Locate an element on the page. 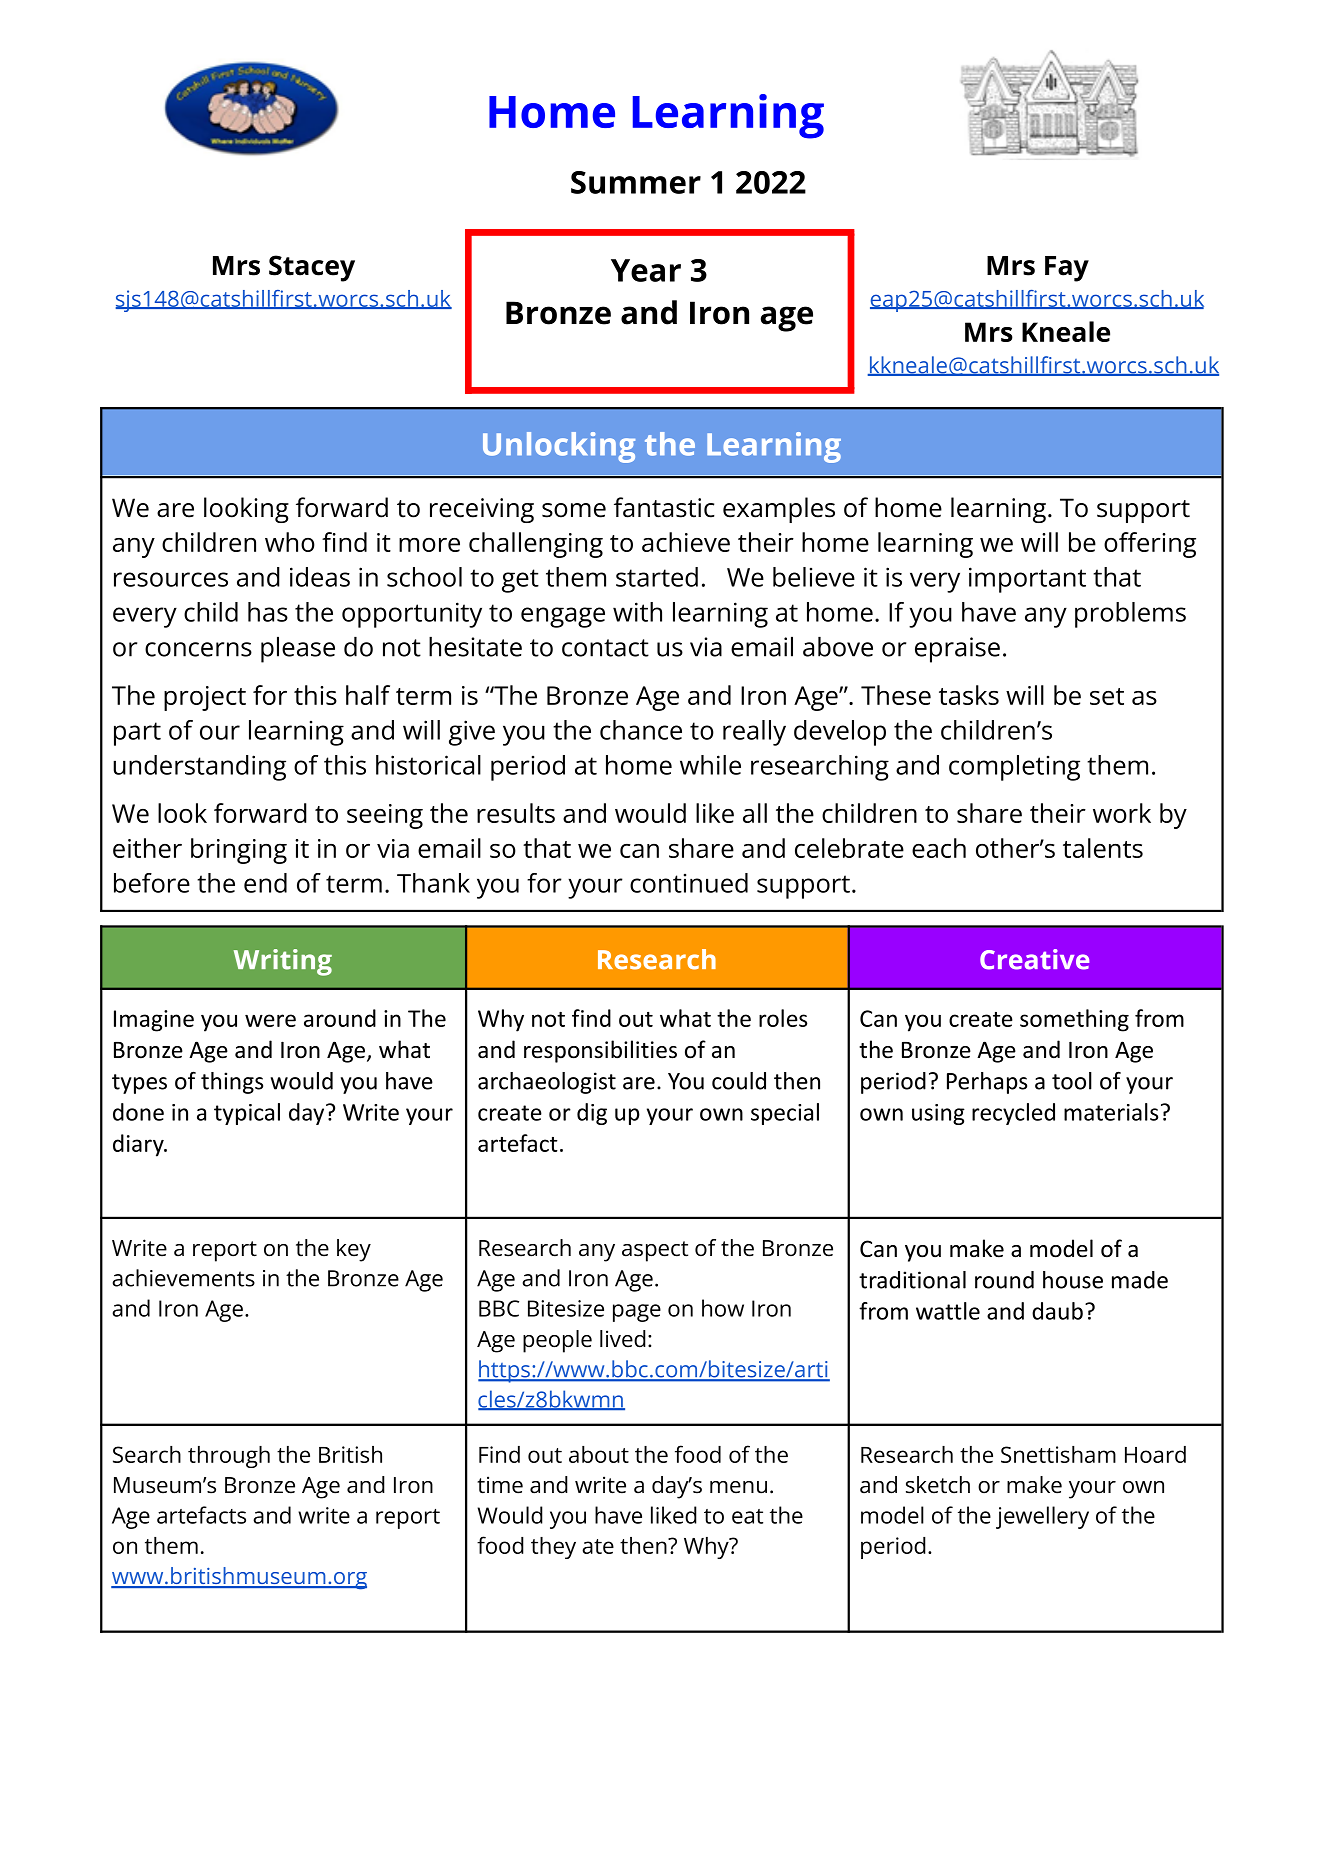 The width and height of the document is (1326, 1873). through is located at coordinates (229, 1457).
